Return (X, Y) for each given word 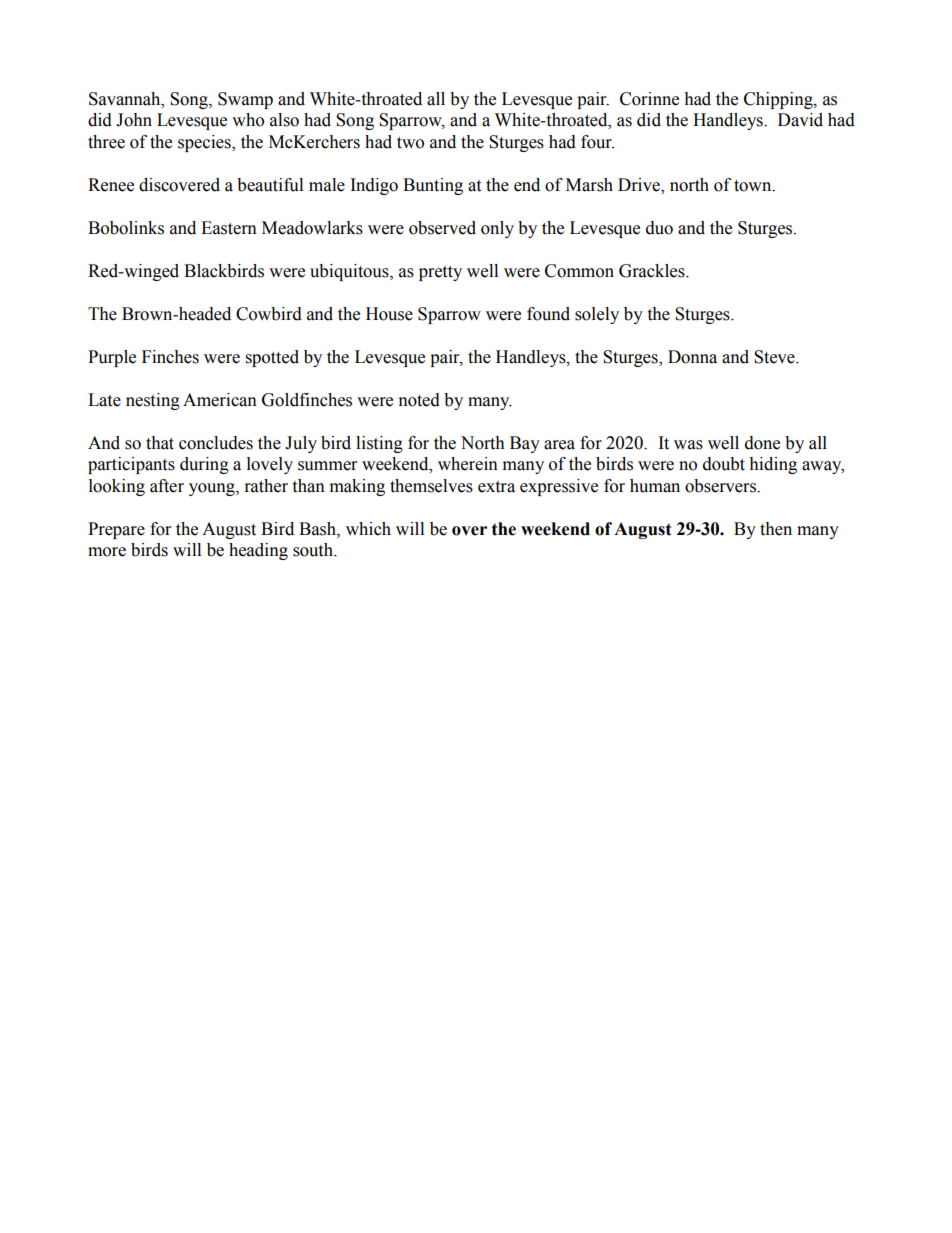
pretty (440, 273)
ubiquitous (350, 272)
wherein (468, 464)
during (204, 465)
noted (419, 400)
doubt (724, 464)
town (754, 186)
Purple (112, 358)
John (134, 120)
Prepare (116, 530)
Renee (111, 185)
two (410, 143)
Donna (692, 357)
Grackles (653, 271)
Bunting (433, 186)
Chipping (779, 100)
